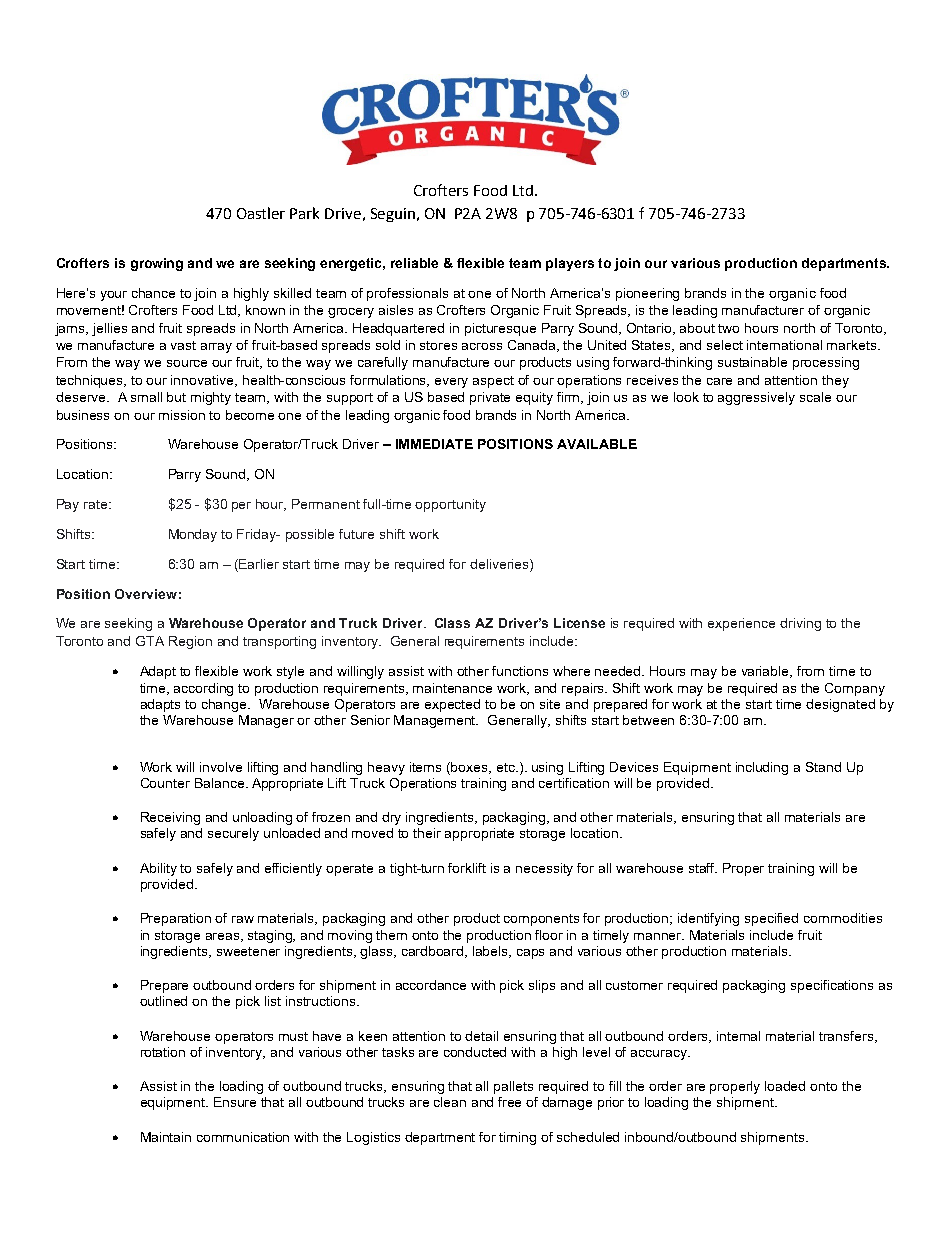 The image size is (952, 1233). I want to click on Receiving, so click(170, 818).
